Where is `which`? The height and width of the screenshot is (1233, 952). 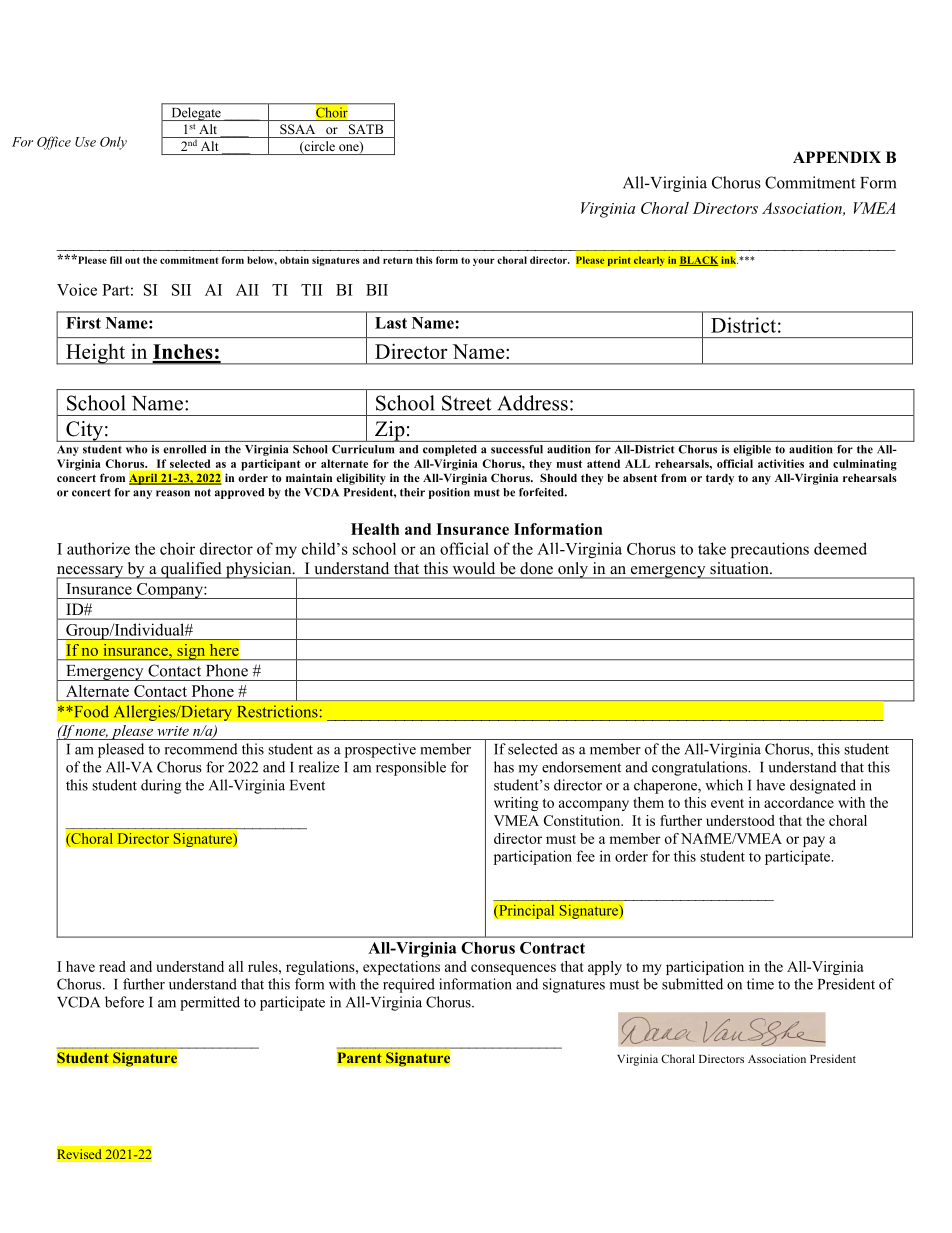 which is located at coordinates (724, 785).
